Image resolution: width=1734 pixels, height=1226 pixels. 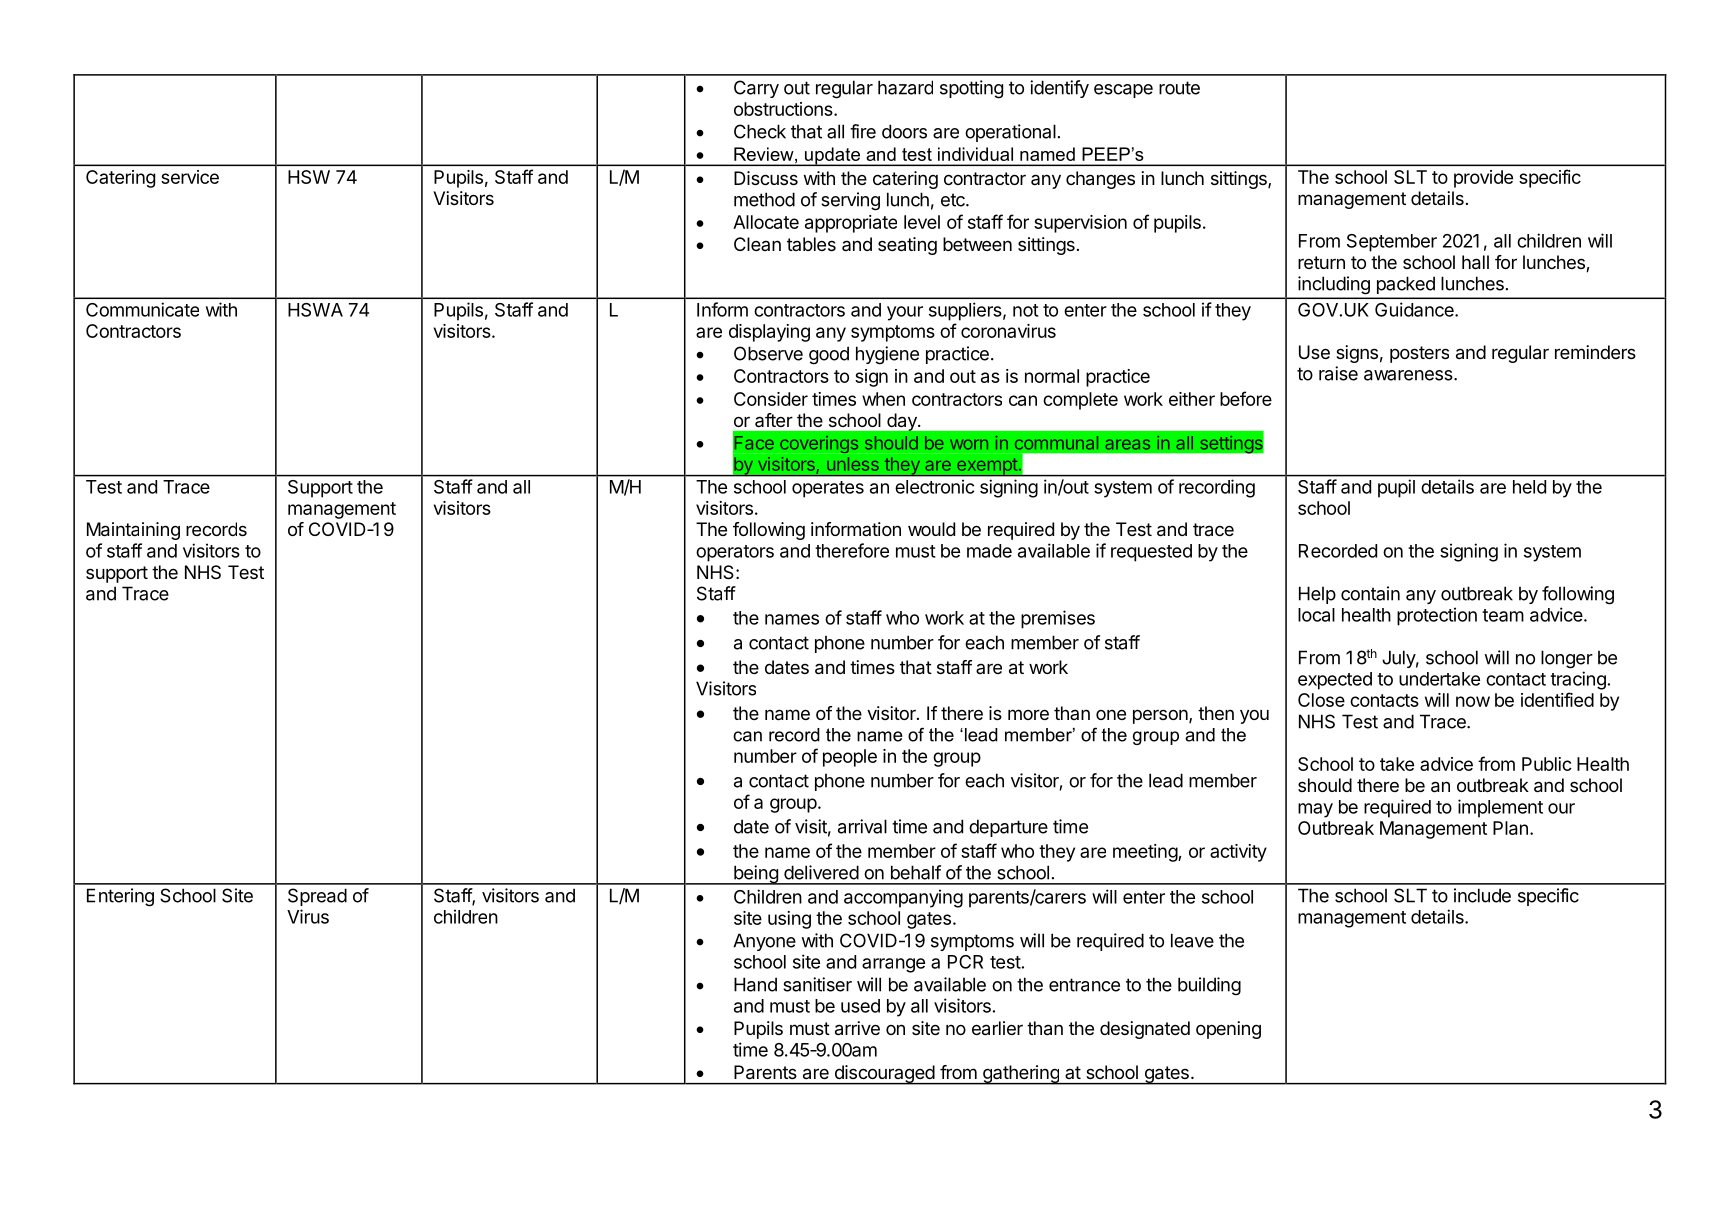 What do you see at coordinates (1483, 179) in the screenshot?
I see `provide` at bounding box center [1483, 179].
